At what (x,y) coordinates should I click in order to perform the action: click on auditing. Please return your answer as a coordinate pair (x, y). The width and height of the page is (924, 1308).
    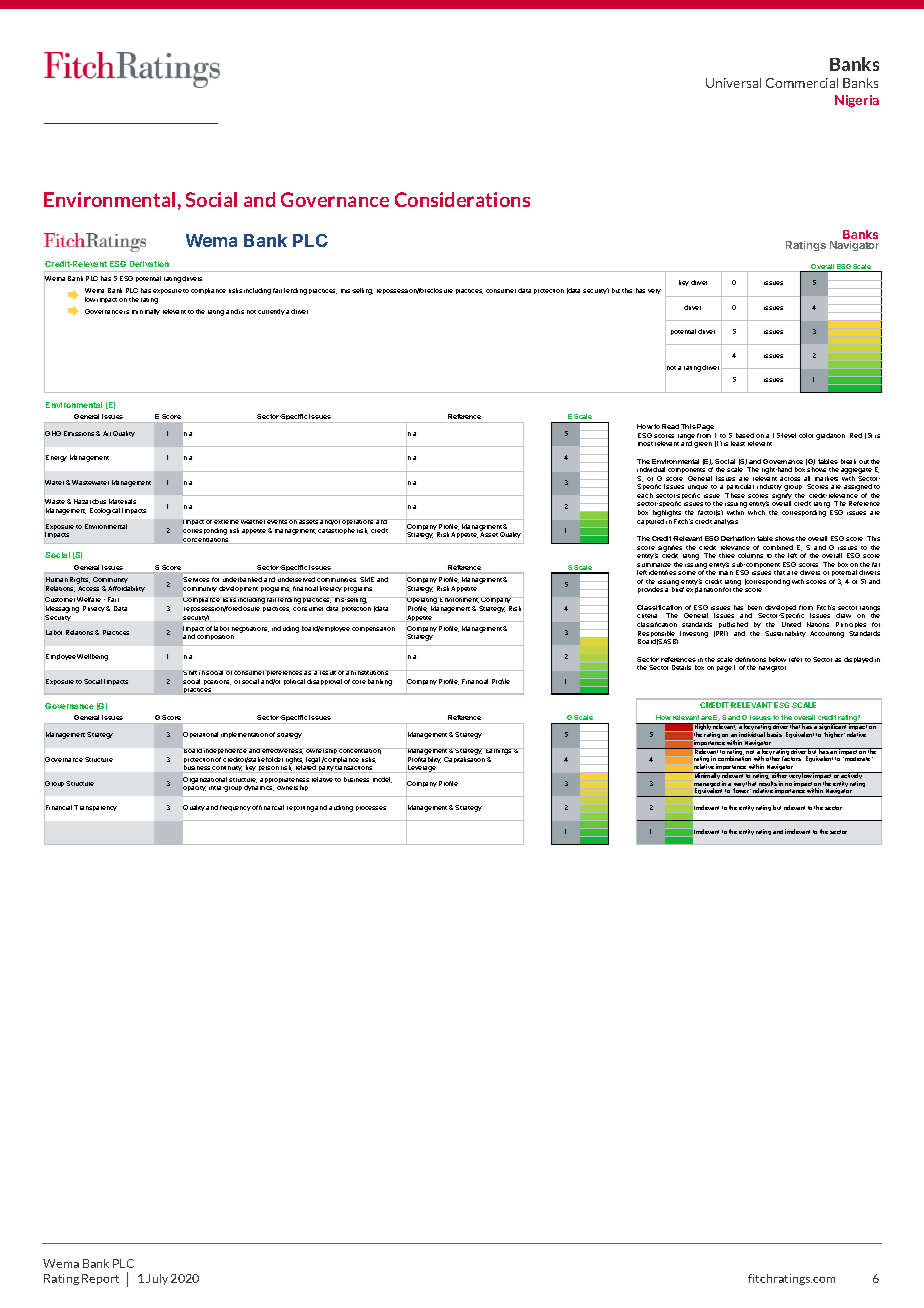
    Looking at the image, I should click on (341, 808).
